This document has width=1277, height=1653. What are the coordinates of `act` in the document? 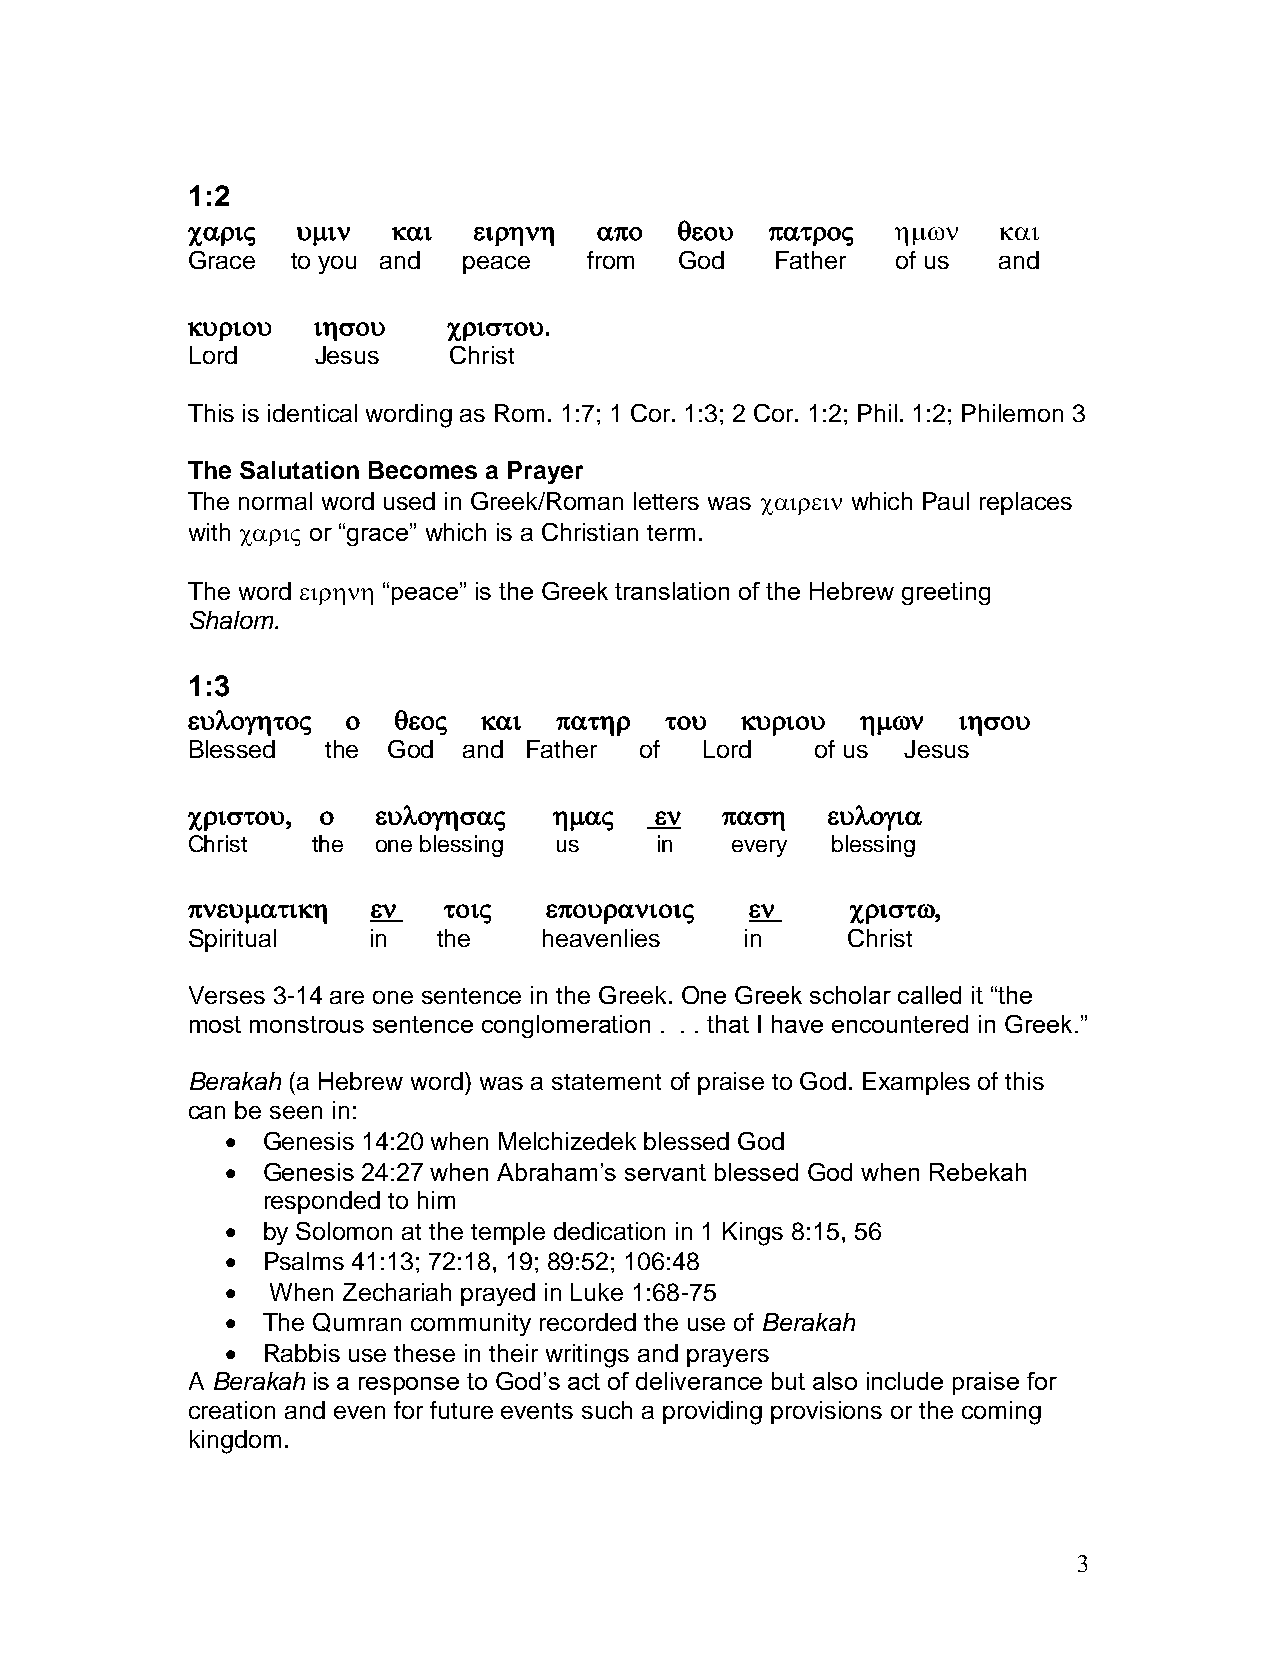 It's located at (584, 1381).
